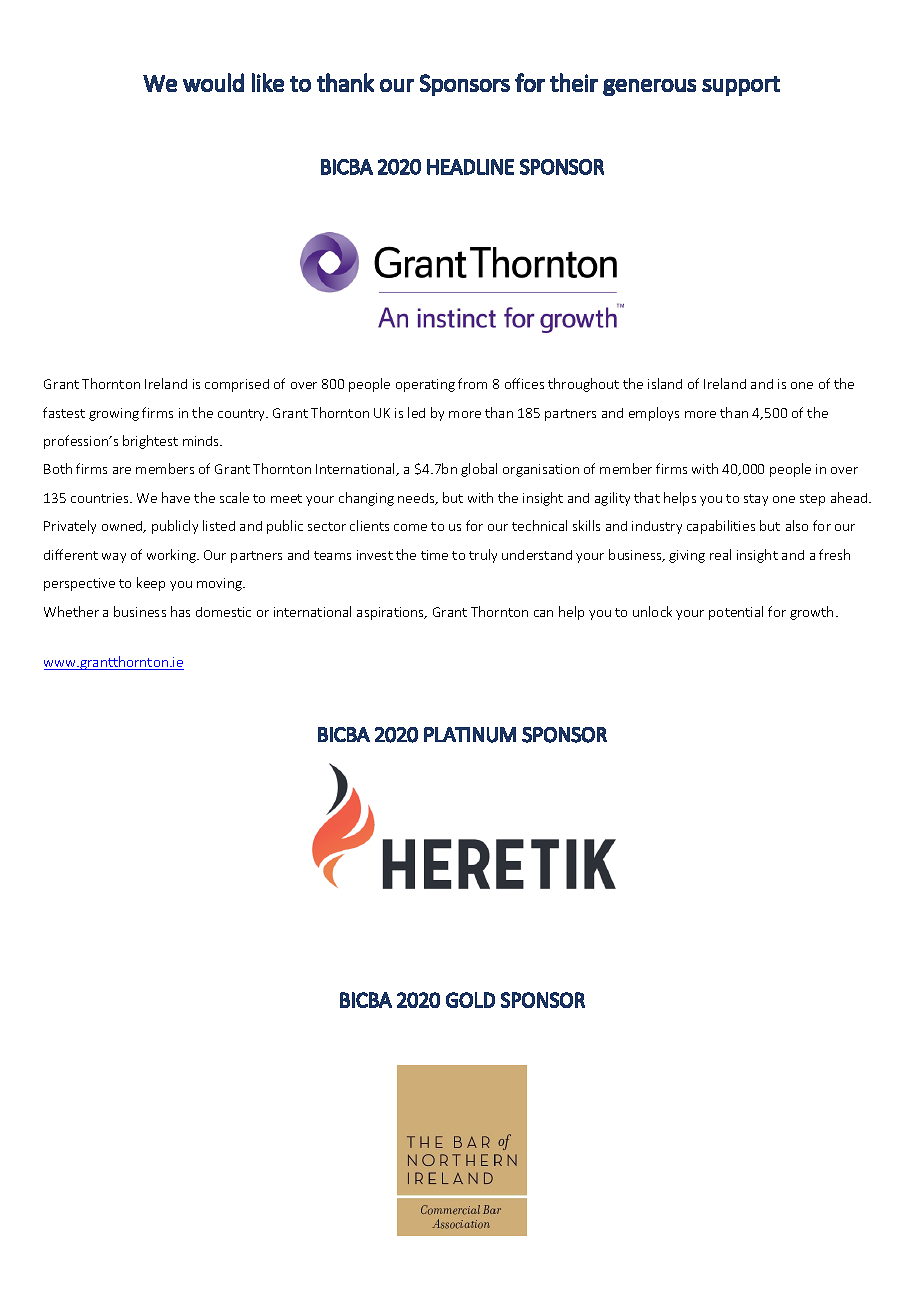  Describe the element at coordinates (736, 613) in the document. I see `potential` at that location.
